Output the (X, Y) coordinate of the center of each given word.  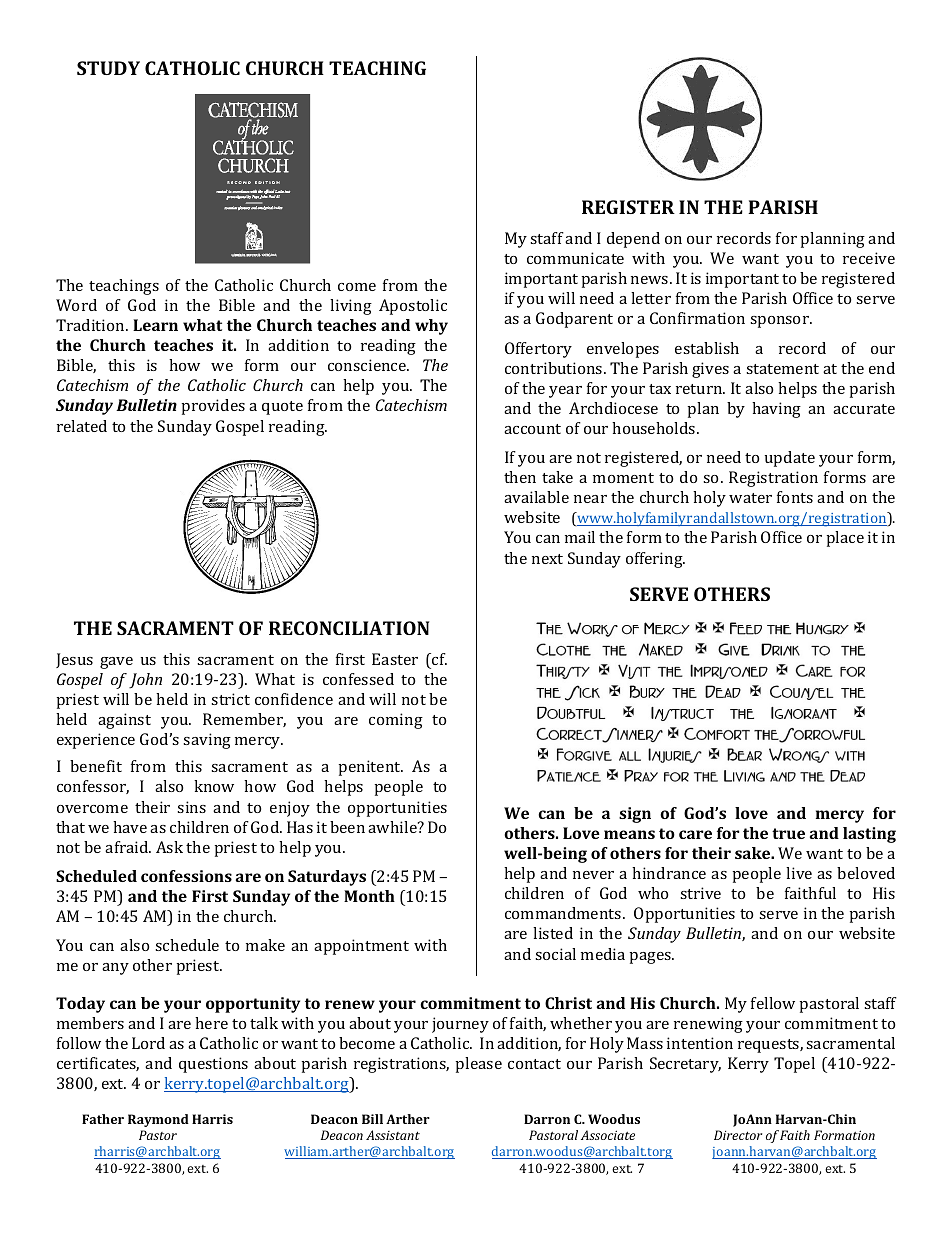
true (788, 833)
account (532, 429)
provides (213, 407)
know (214, 786)
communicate (575, 258)
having (776, 410)
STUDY (108, 68)
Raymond (158, 1120)
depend (633, 240)
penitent (371, 768)
